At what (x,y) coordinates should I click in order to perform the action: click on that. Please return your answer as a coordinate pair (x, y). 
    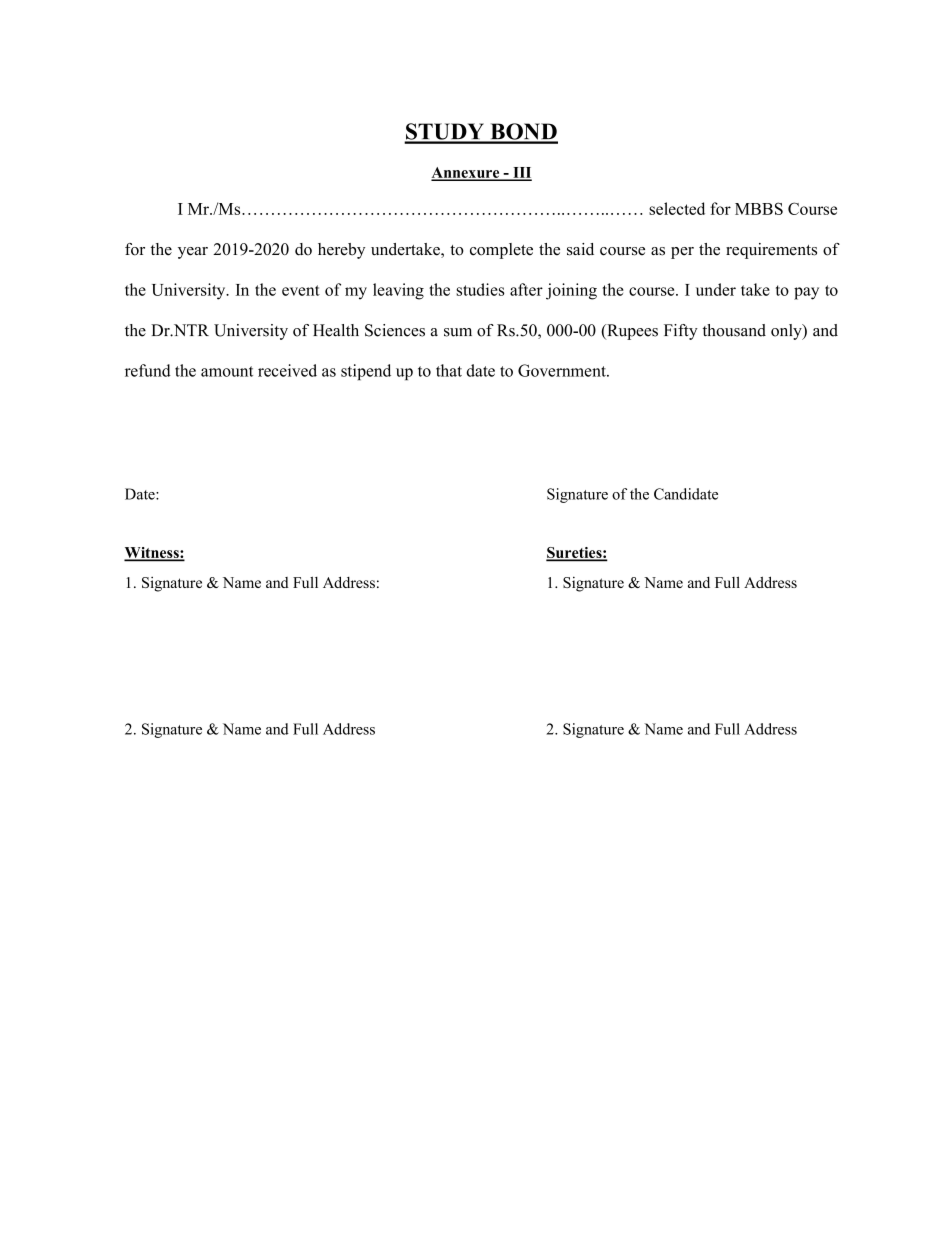
    Looking at the image, I should click on (449, 370).
